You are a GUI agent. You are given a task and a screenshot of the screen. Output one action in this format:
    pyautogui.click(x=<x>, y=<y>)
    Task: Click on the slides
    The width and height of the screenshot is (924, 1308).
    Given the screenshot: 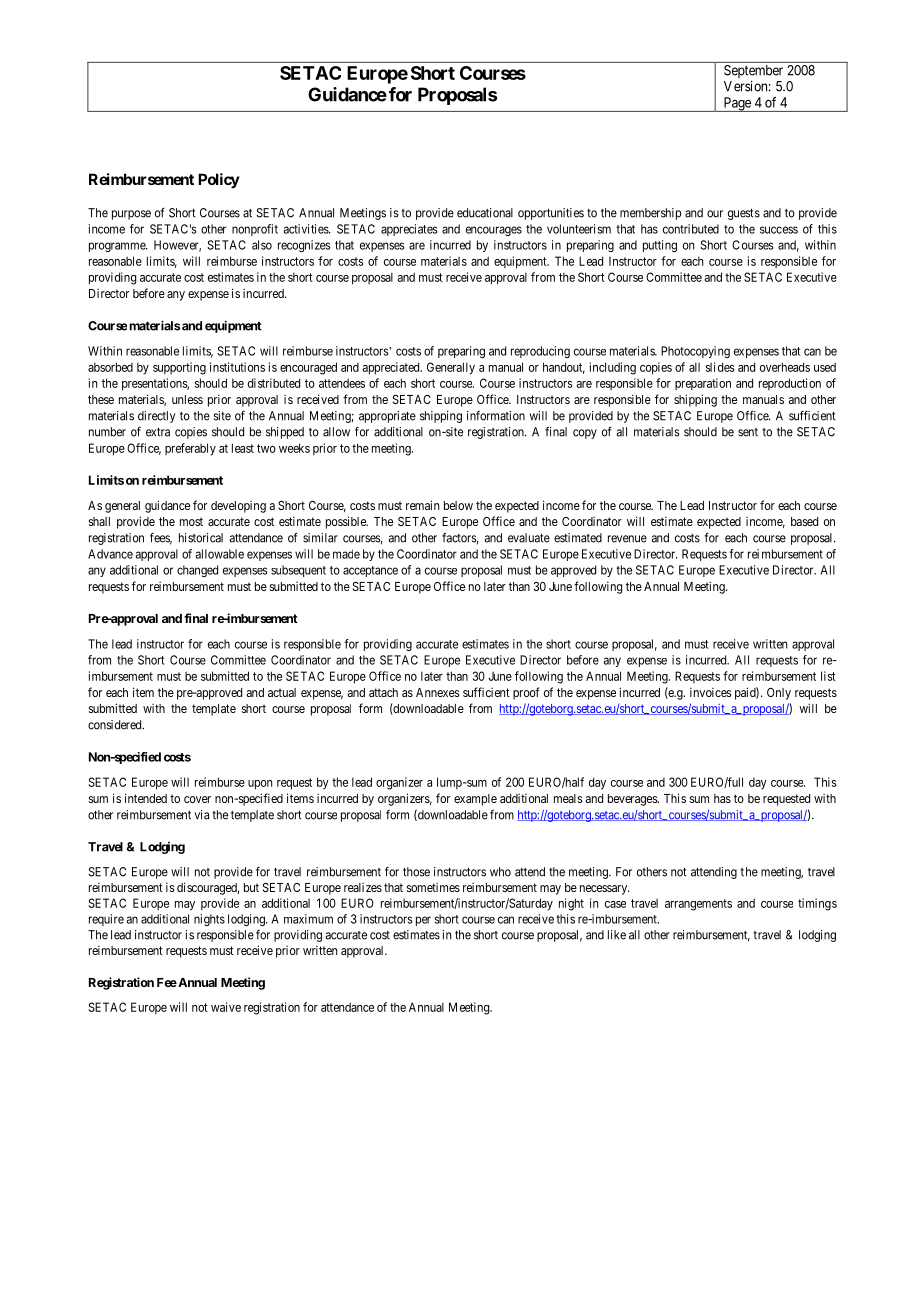 What is the action you would take?
    pyautogui.click(x=720, y=367)
